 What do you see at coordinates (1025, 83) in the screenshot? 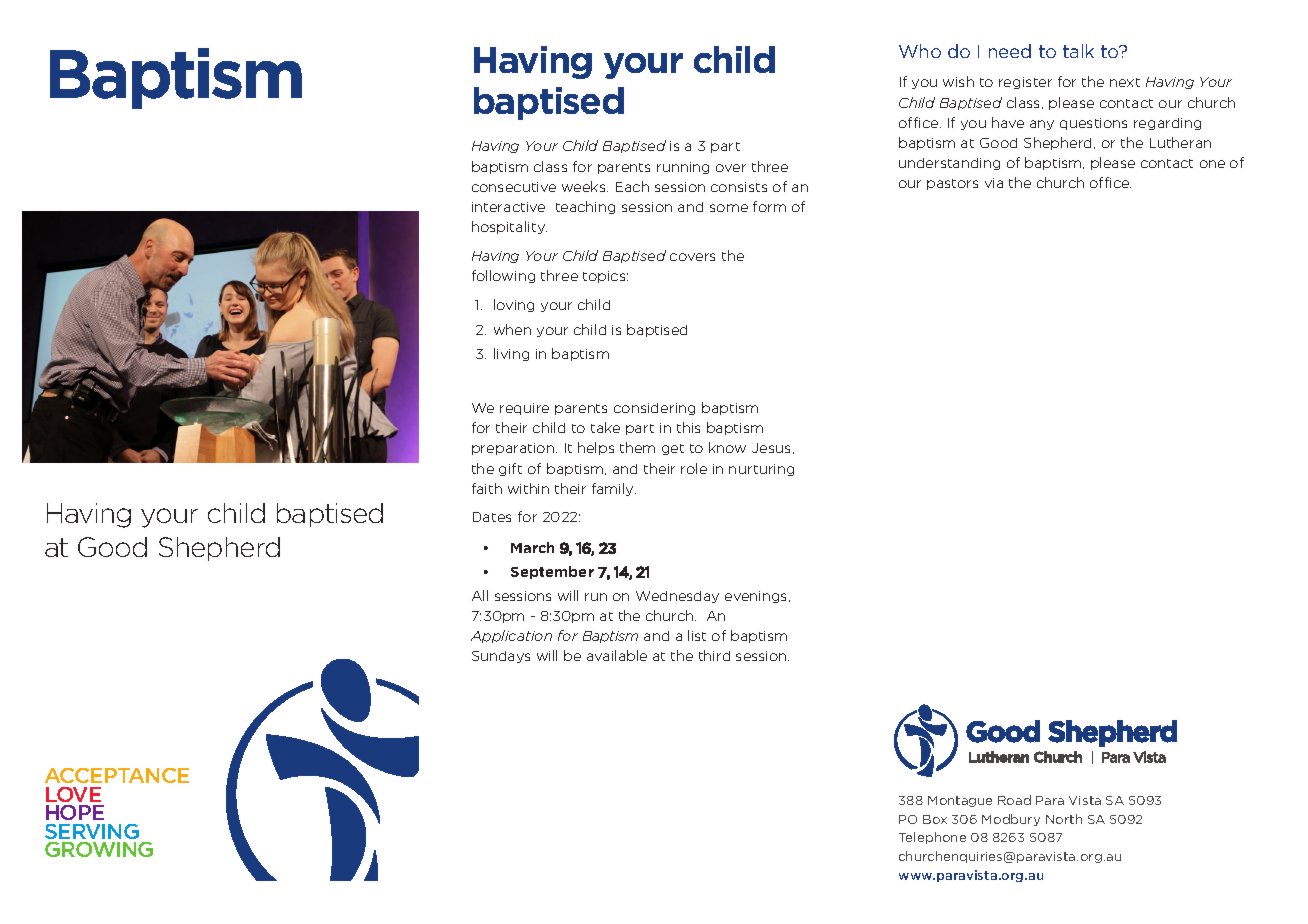
I see `register` at bounding box center [1025, 83].
